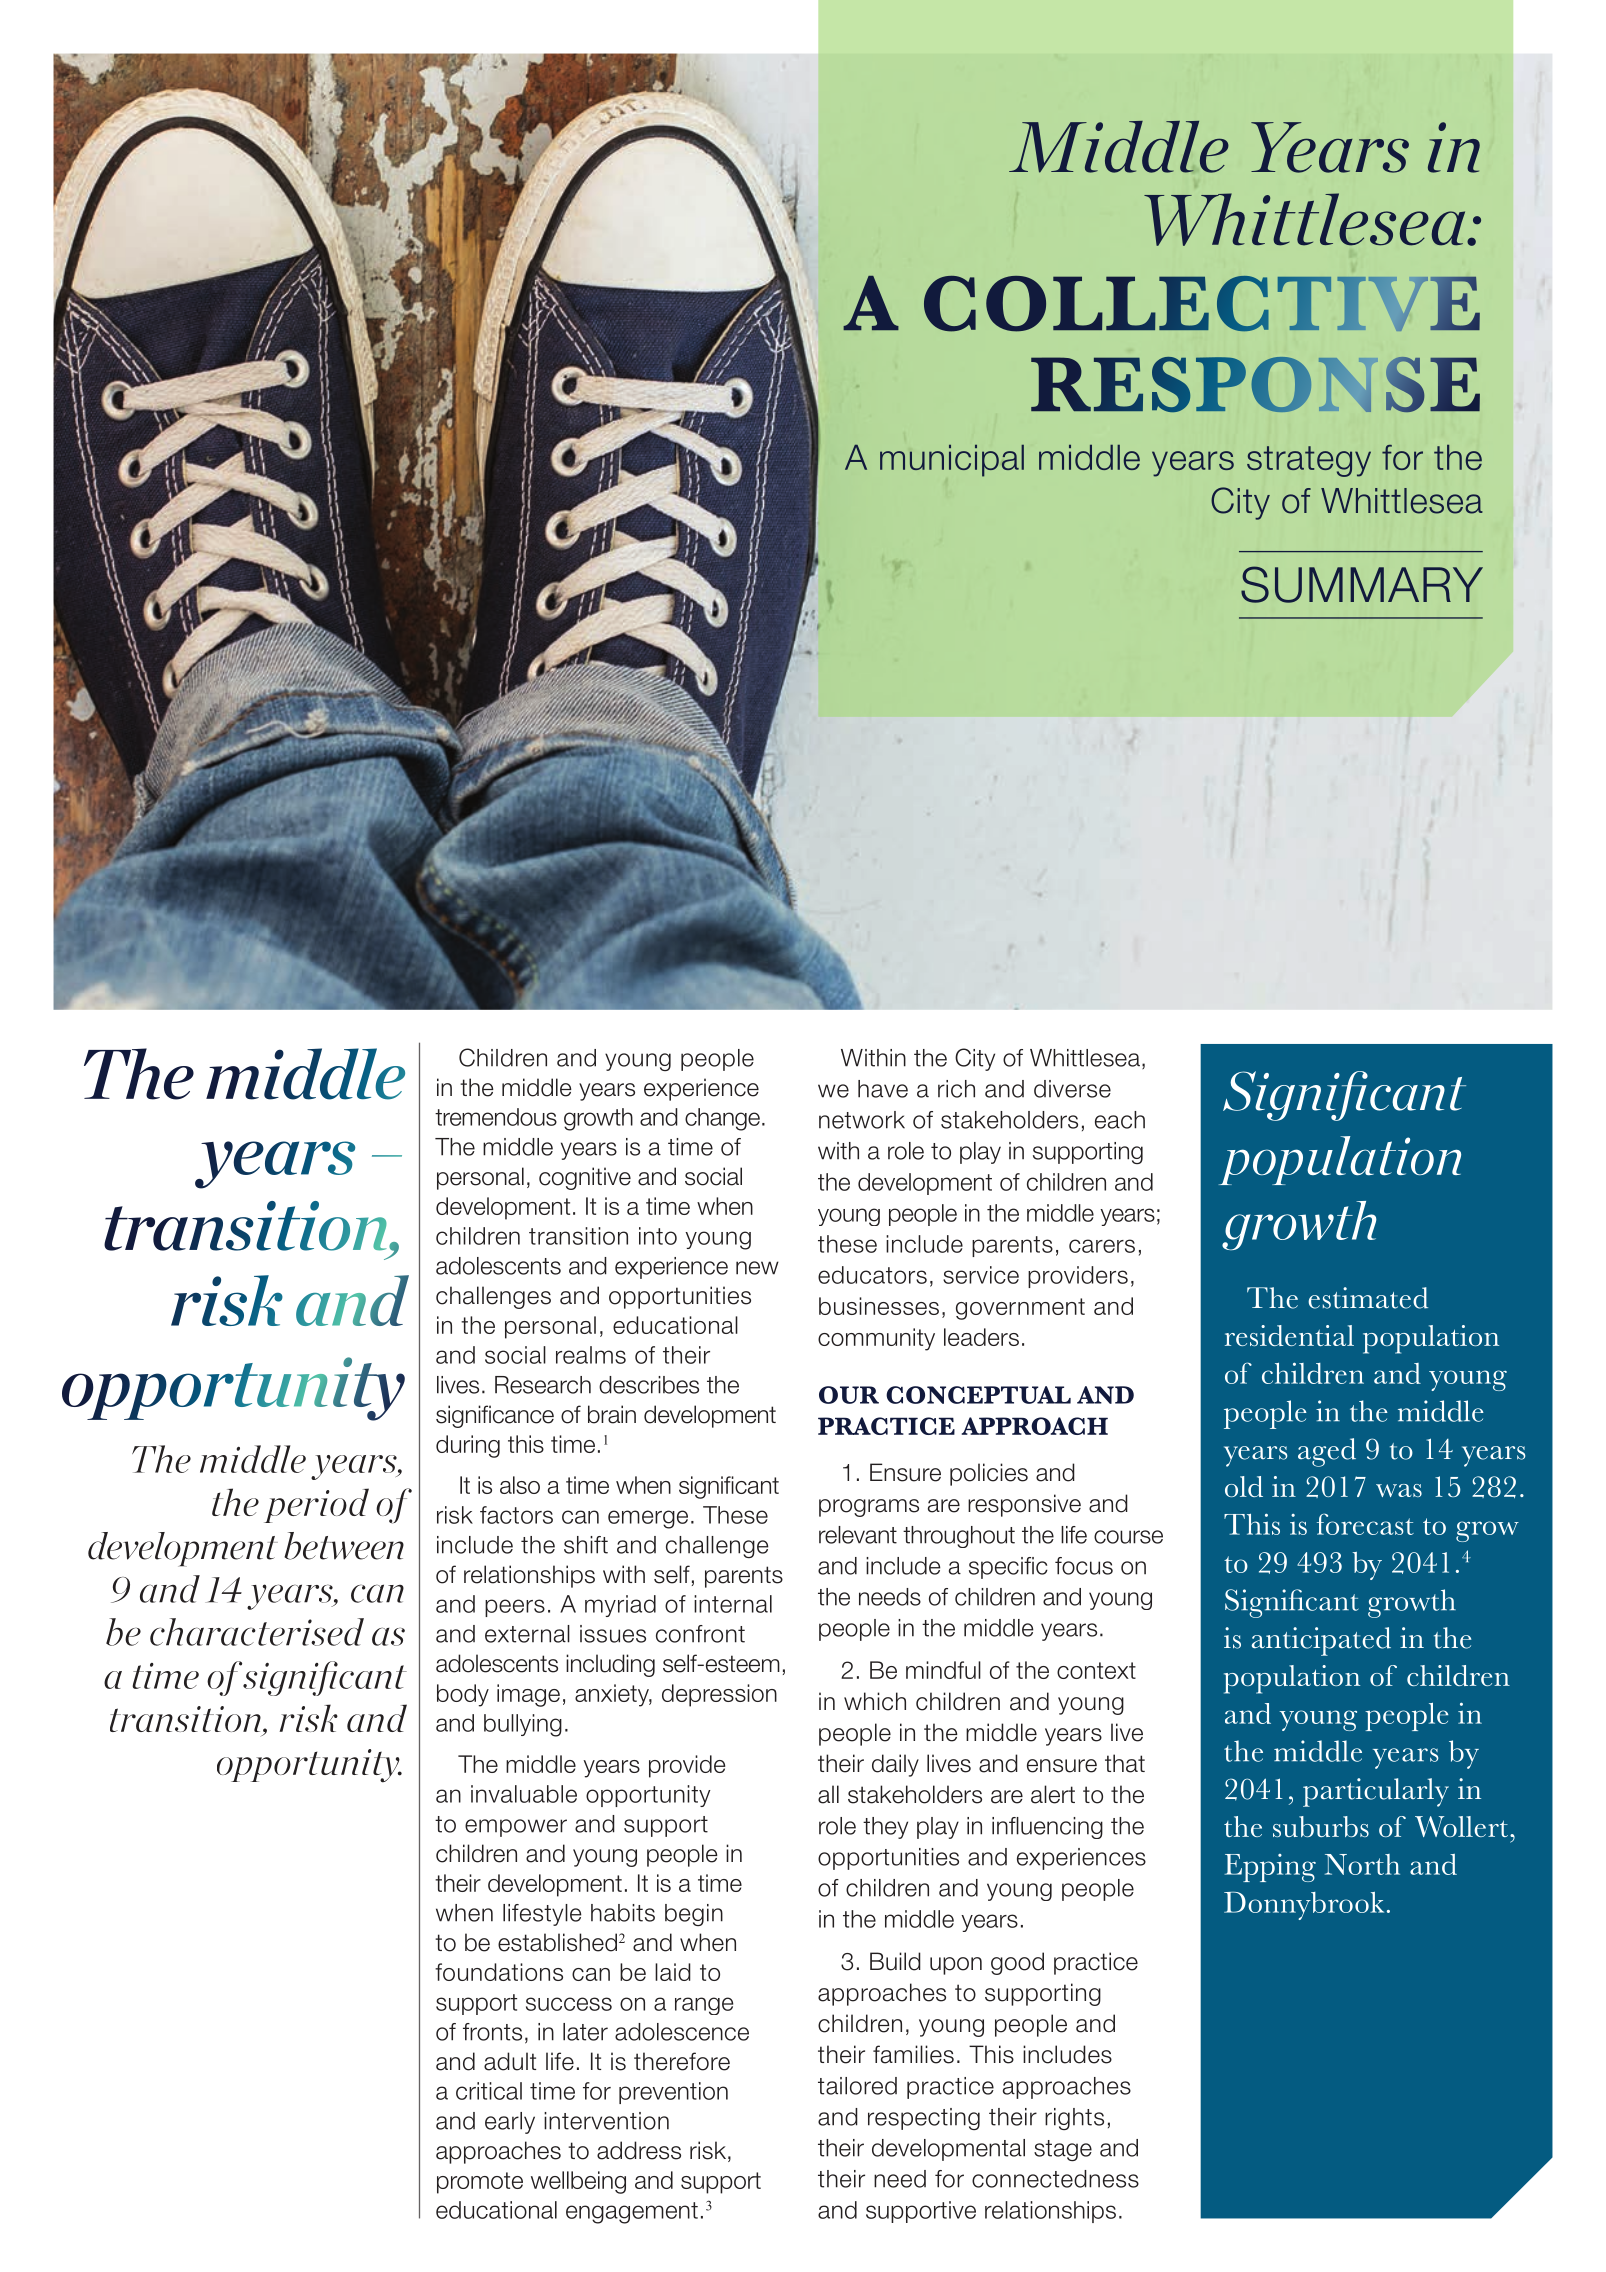 This image has width=1606, height=2272. Describe the element at coordinates (1074, 2119) in the image. I see `rights` at that location.
